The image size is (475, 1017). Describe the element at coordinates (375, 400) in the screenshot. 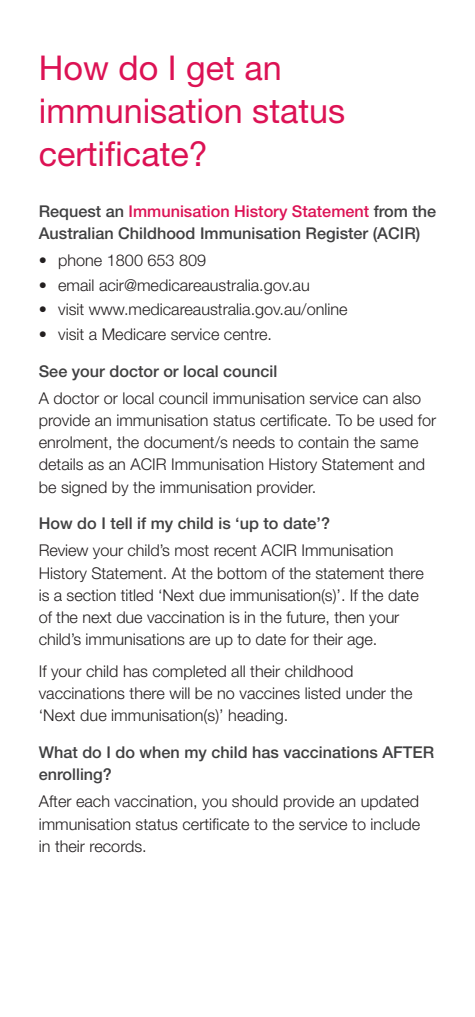

I see `can` at that location.
